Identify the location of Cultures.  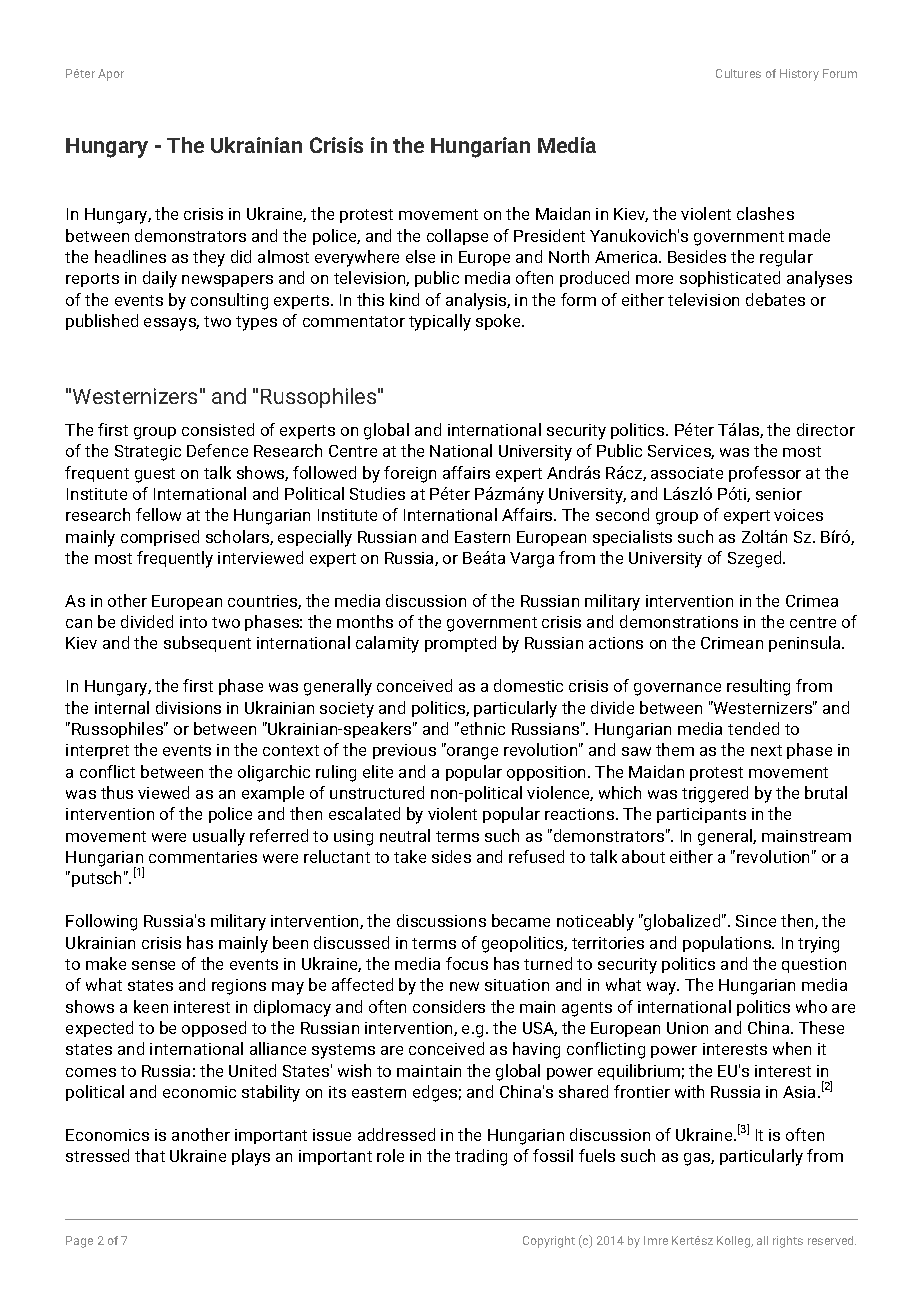
(738, 73).
